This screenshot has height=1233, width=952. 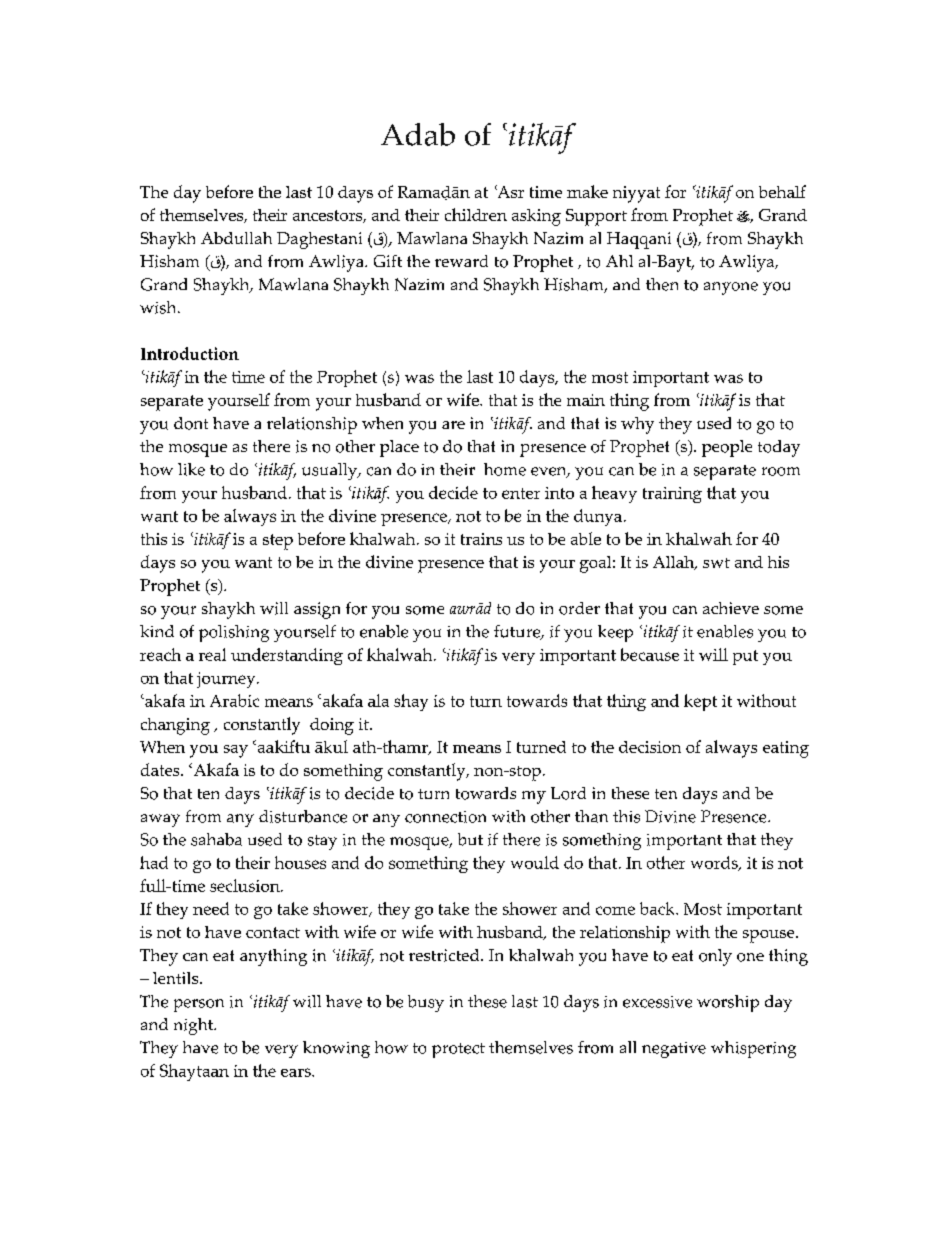 What do you see at coordinates (458, 1050) in the screenshot?
I see `protect` at bounding box center [458, 1050].
